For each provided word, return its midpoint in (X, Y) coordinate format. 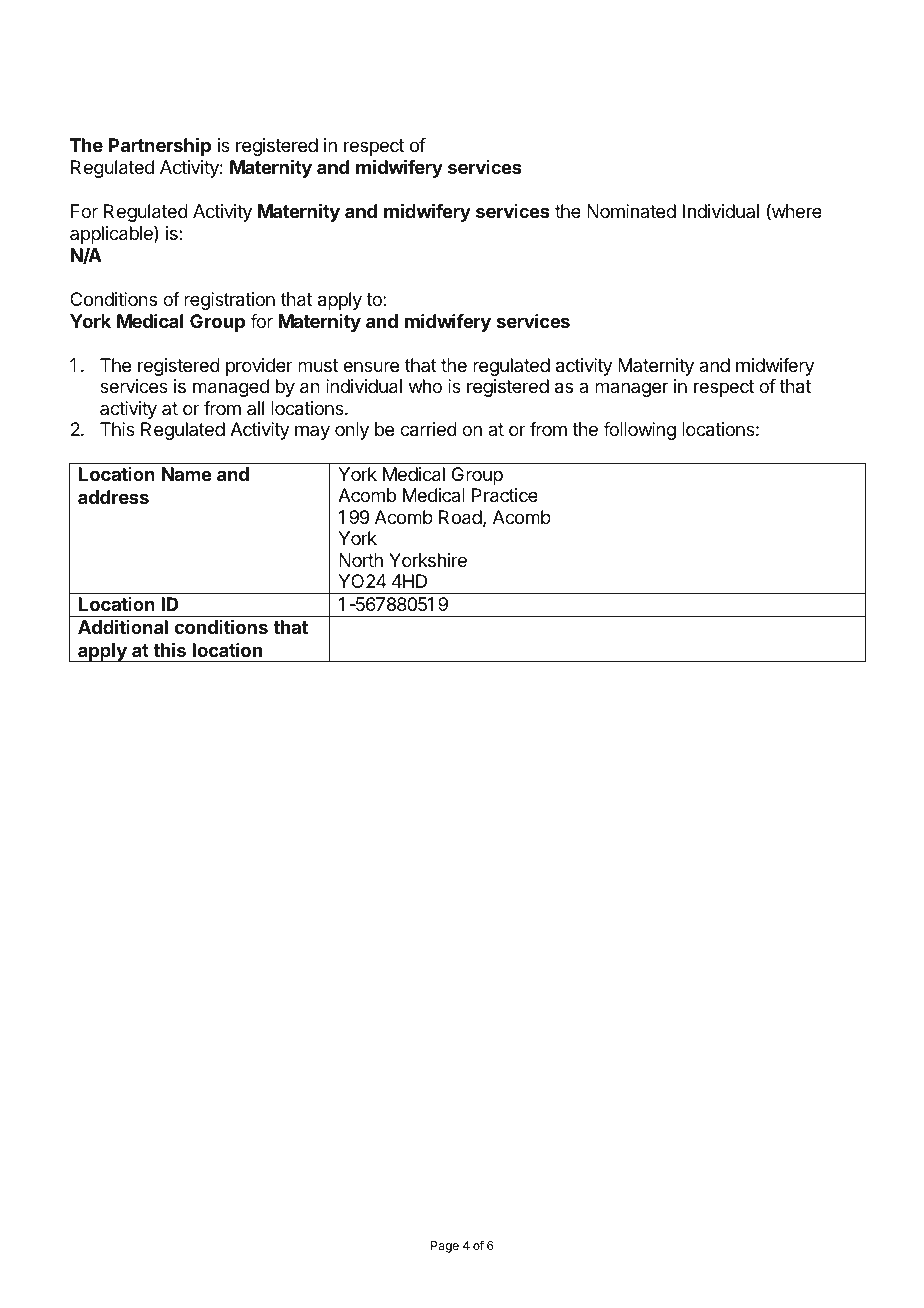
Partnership (160, 147)
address (113, 497)
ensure (371, 366)
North (361, 560)
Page (445, 1247)
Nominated (631, 211)
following (639, 431)
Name (187, 474)
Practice (505, 495)
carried (428, 429)
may (312, 432)
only (352, 431)
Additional (123, 626)
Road (460, 517)
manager (631, 389)
